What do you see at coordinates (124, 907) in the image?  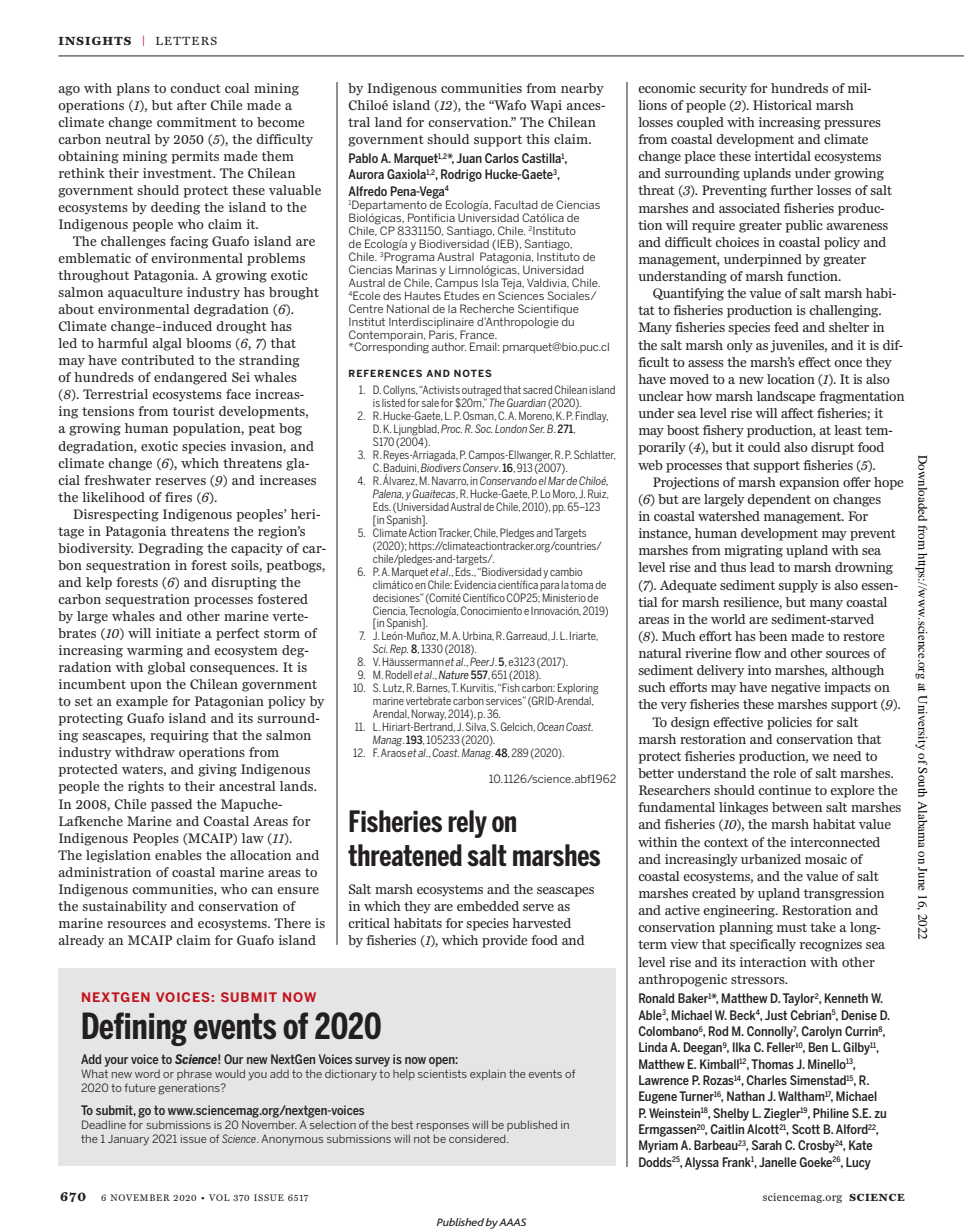 I see `sustainability` at bounding box center [124, 907].
